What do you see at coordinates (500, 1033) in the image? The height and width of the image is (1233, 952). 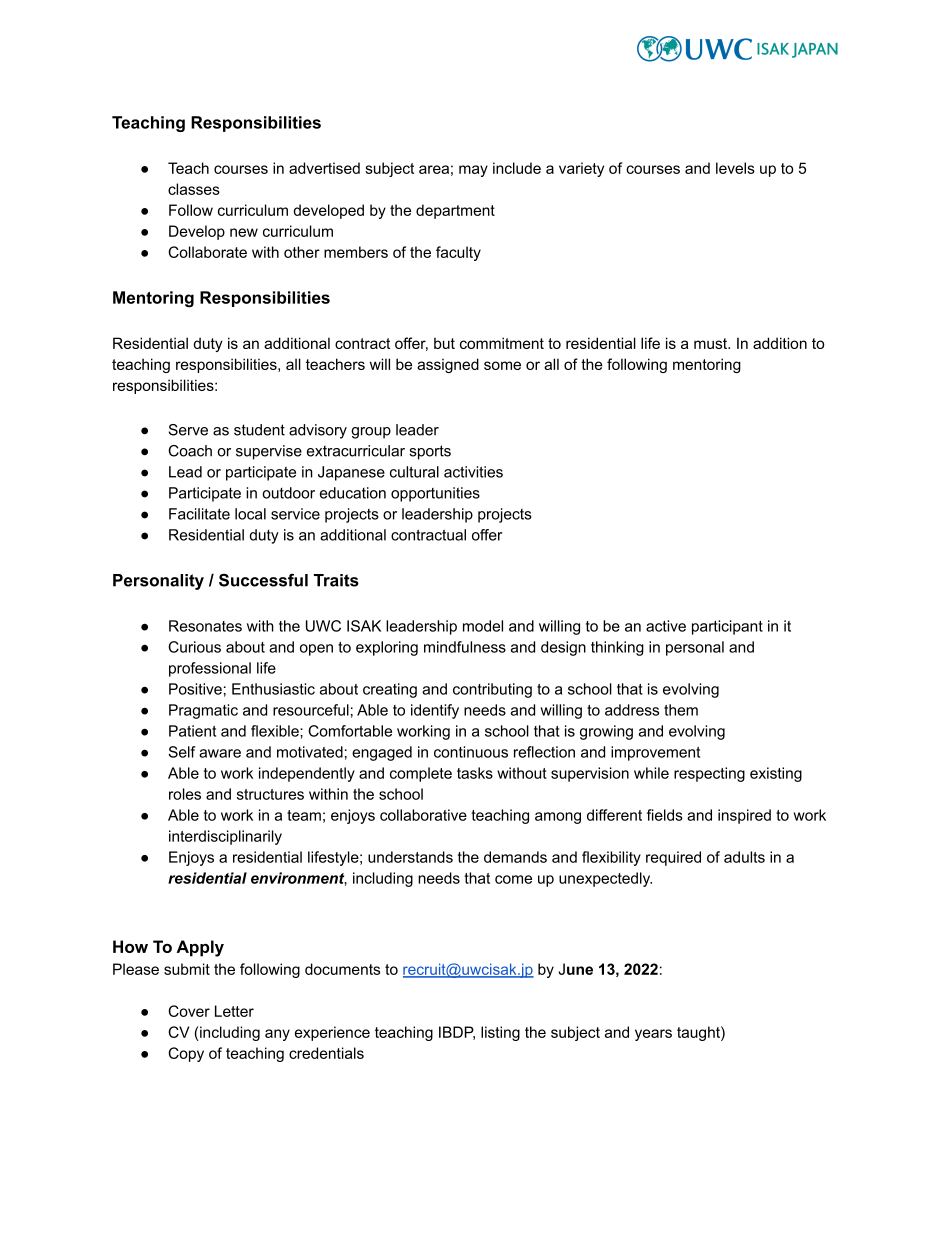 I see `listing` at bounding box center [500, 1033].
